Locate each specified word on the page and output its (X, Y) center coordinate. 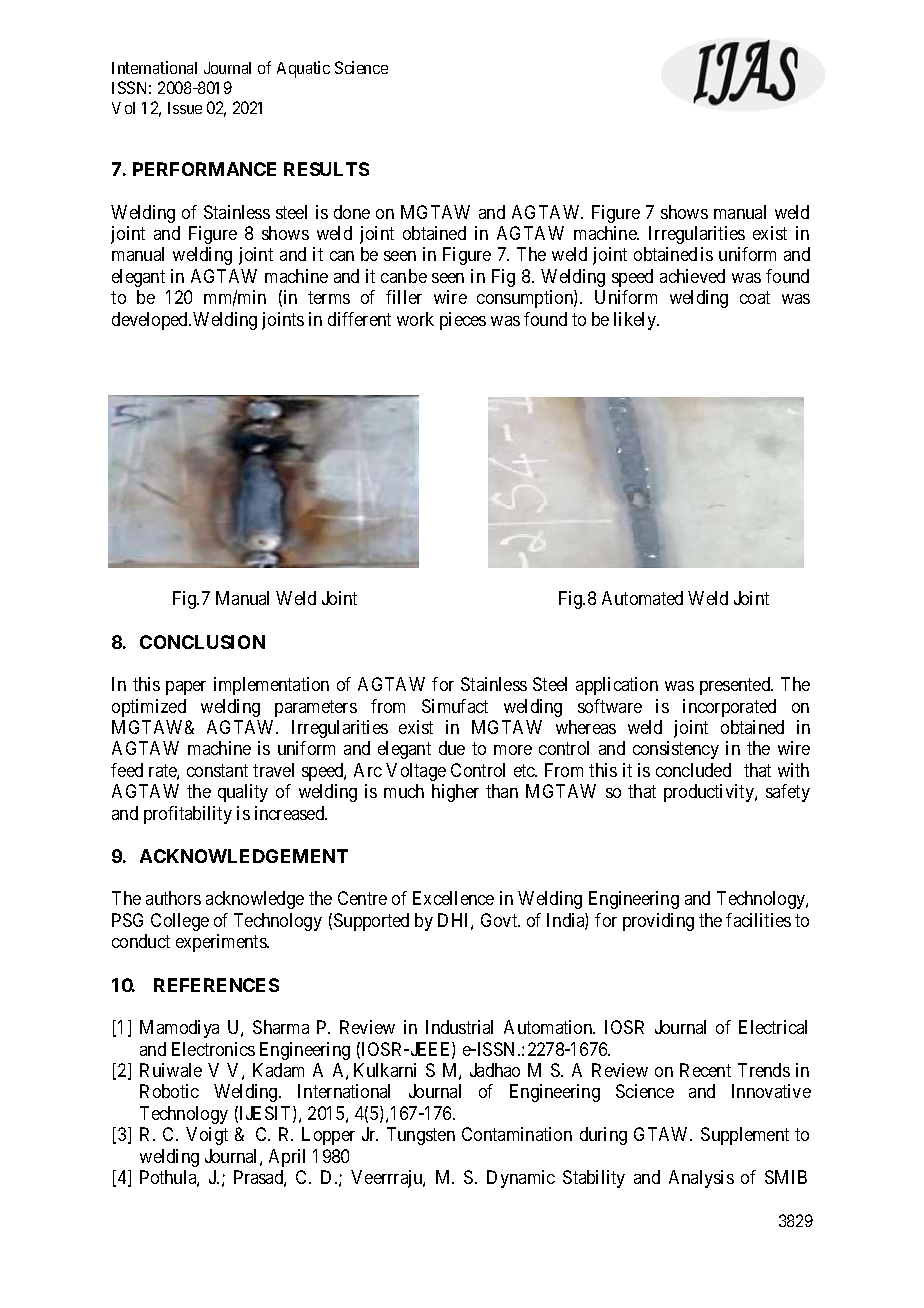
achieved (692, 276)
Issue (185, 108)
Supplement (745, 1136)
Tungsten (421, 1136)
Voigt (207, 1136)
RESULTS (326, 169)
